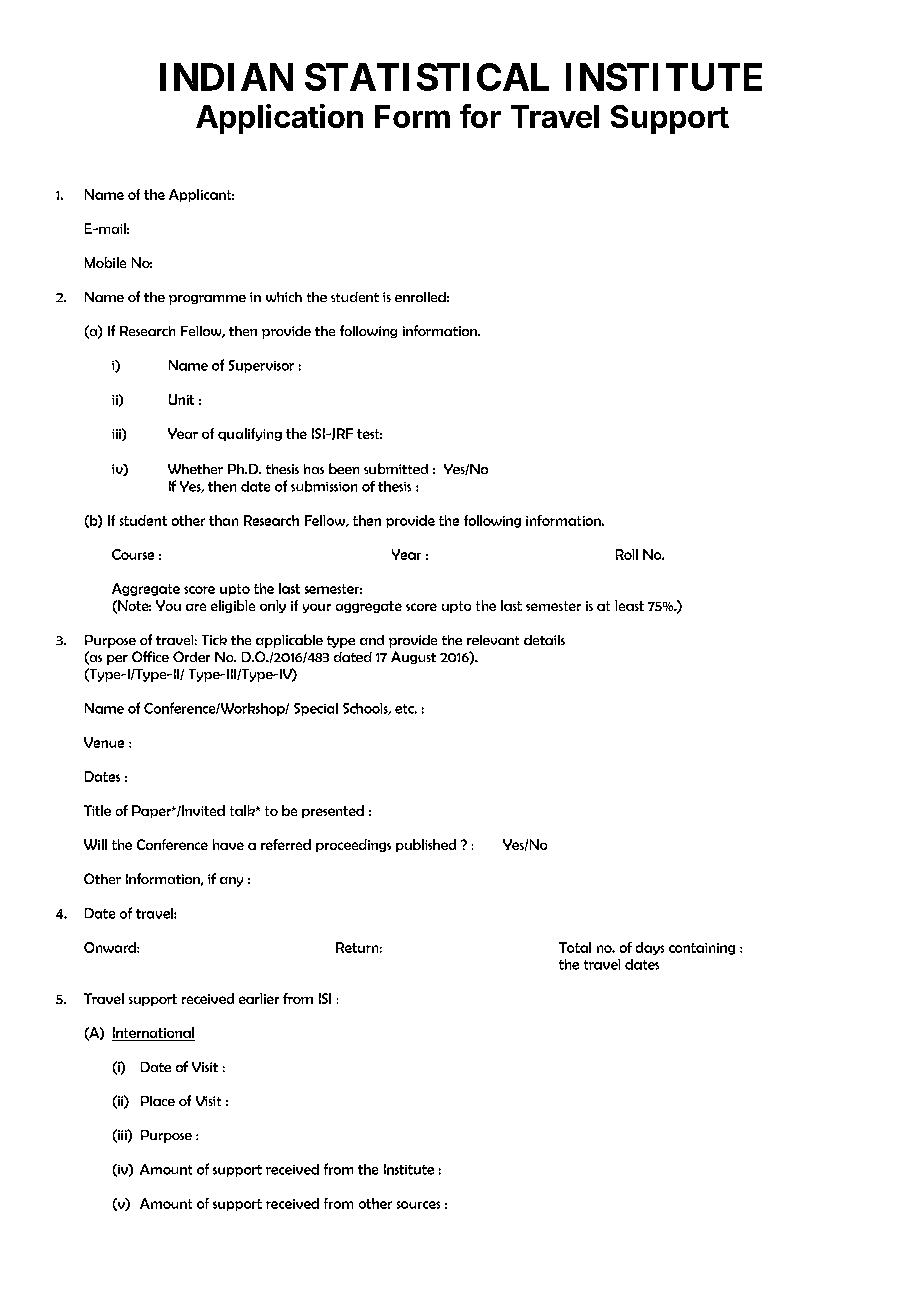 This screenshot has height=1308, width=924. What do you see at coordinates (650, 948) in the screenshot?
I see `days` at bounding box center [650, 948].
